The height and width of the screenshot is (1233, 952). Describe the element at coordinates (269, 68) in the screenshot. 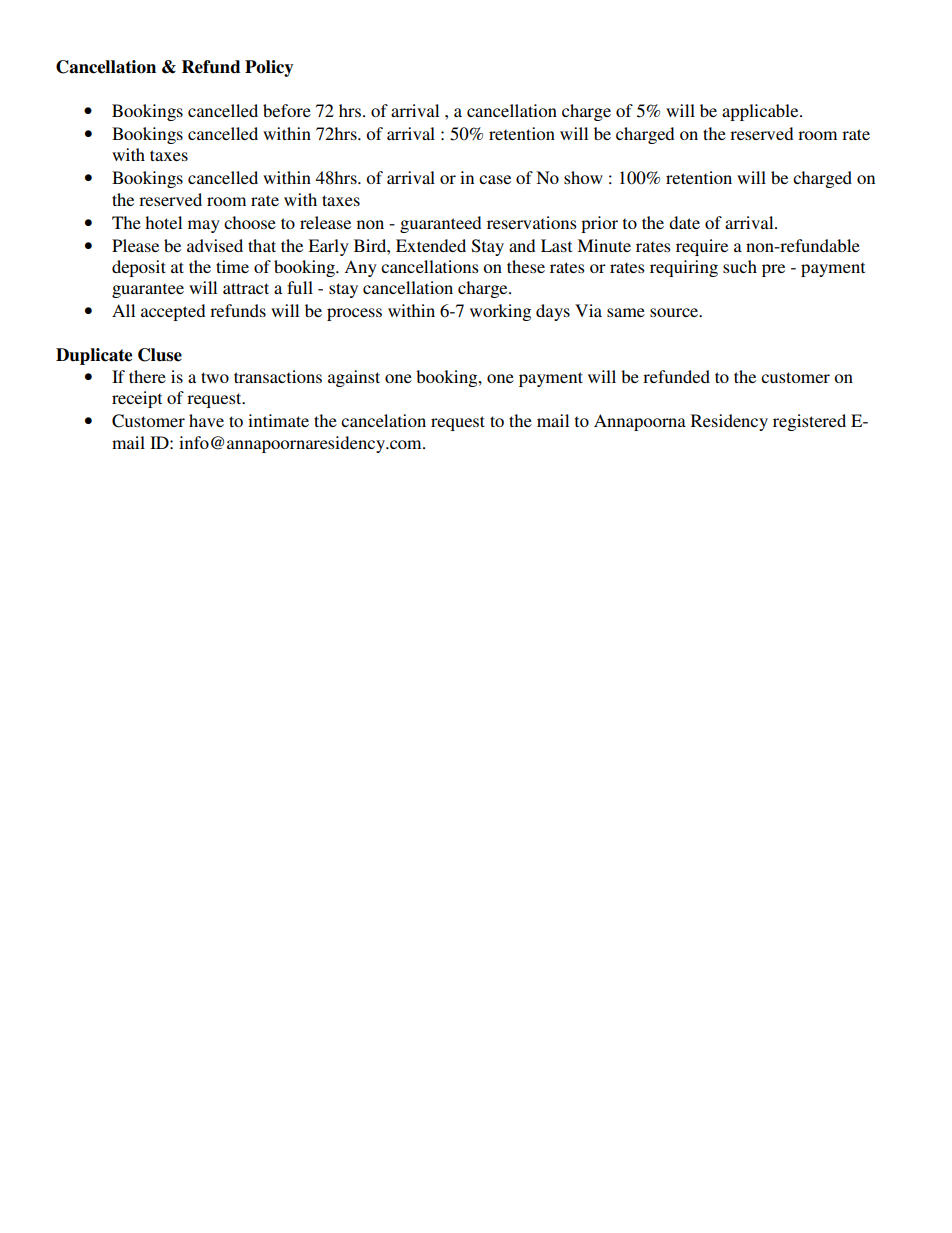

I see `Policy` at that location.
